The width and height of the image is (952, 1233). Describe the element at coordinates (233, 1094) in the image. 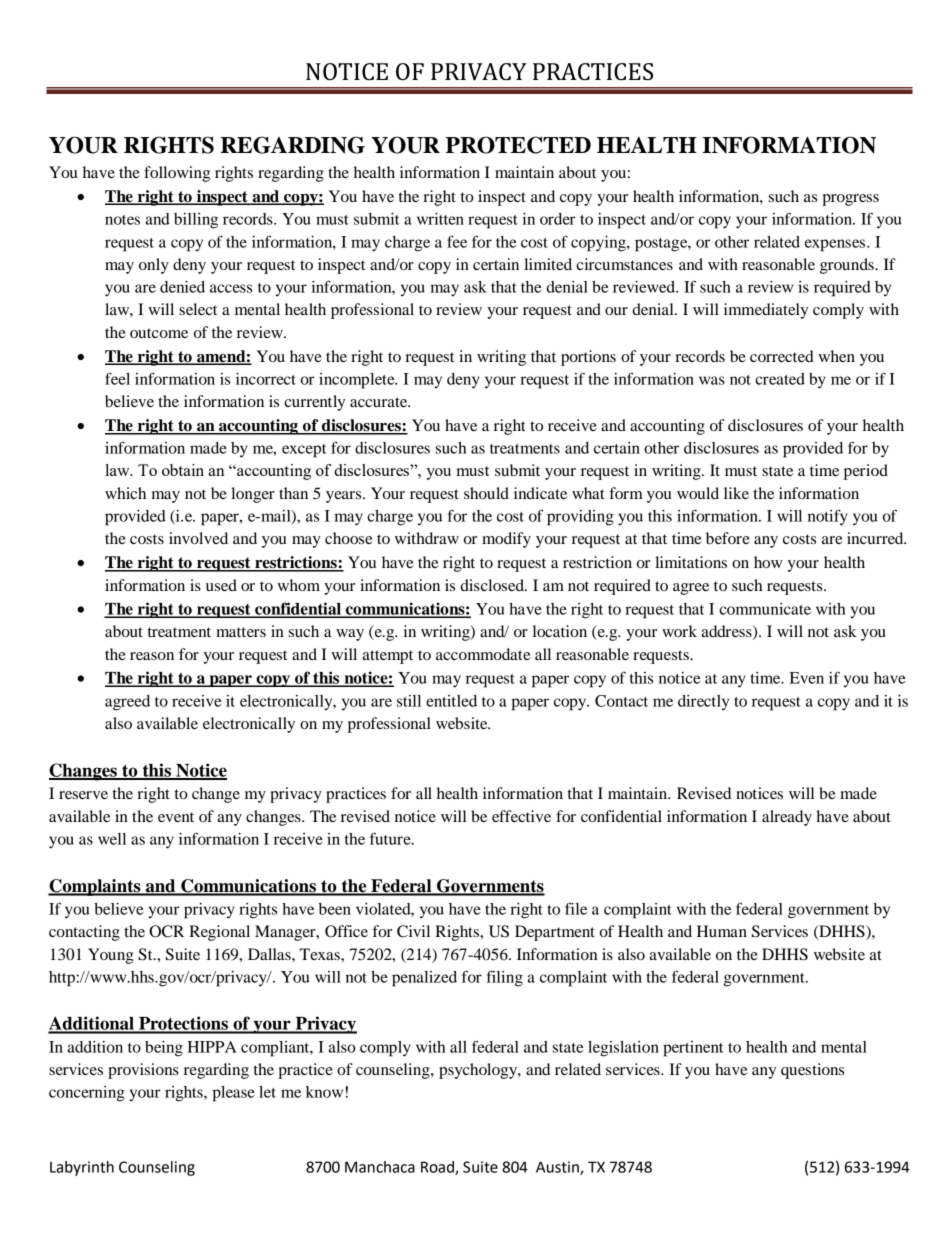

I see `please` at that location.
